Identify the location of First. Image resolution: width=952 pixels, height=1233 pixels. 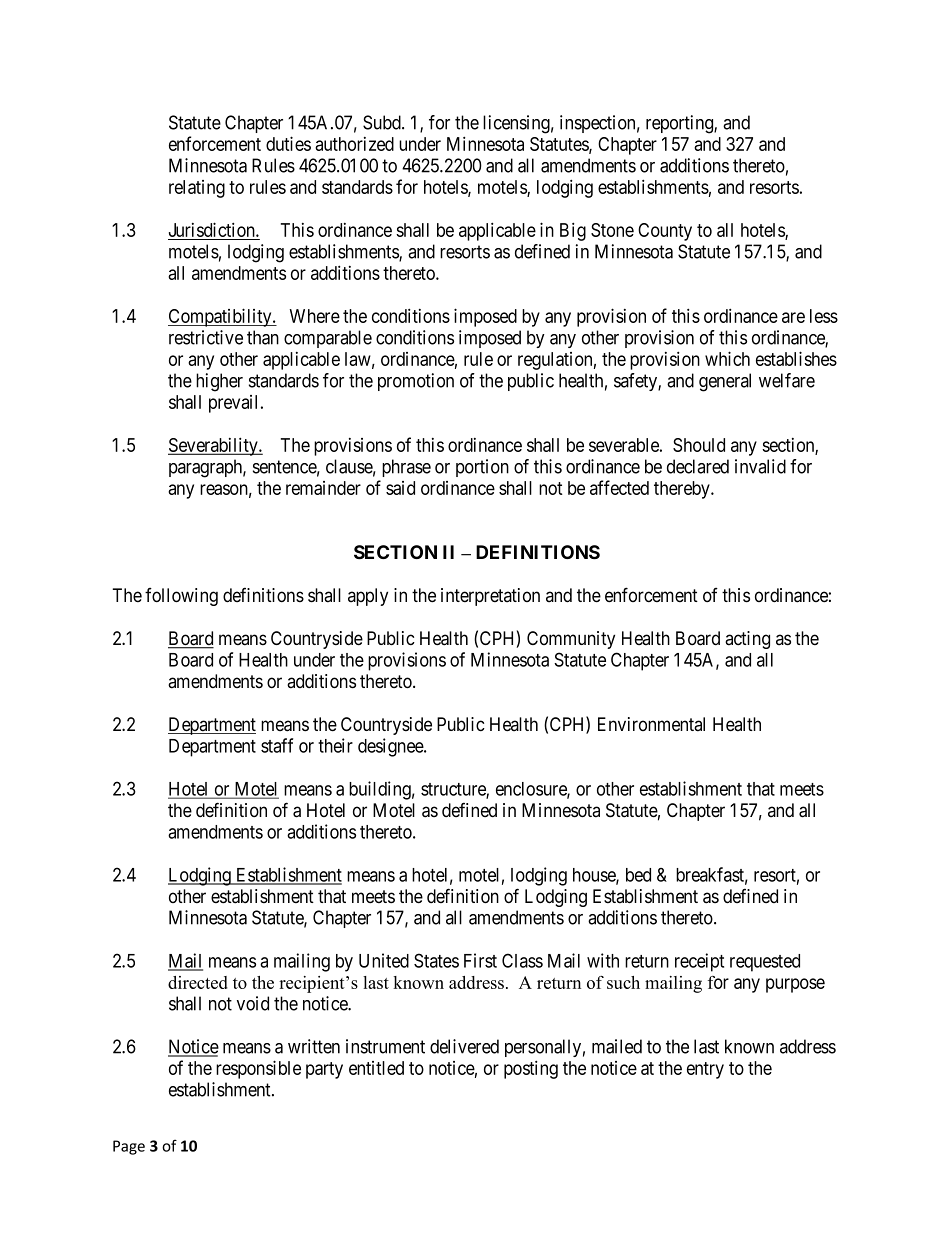
(480, 960).
